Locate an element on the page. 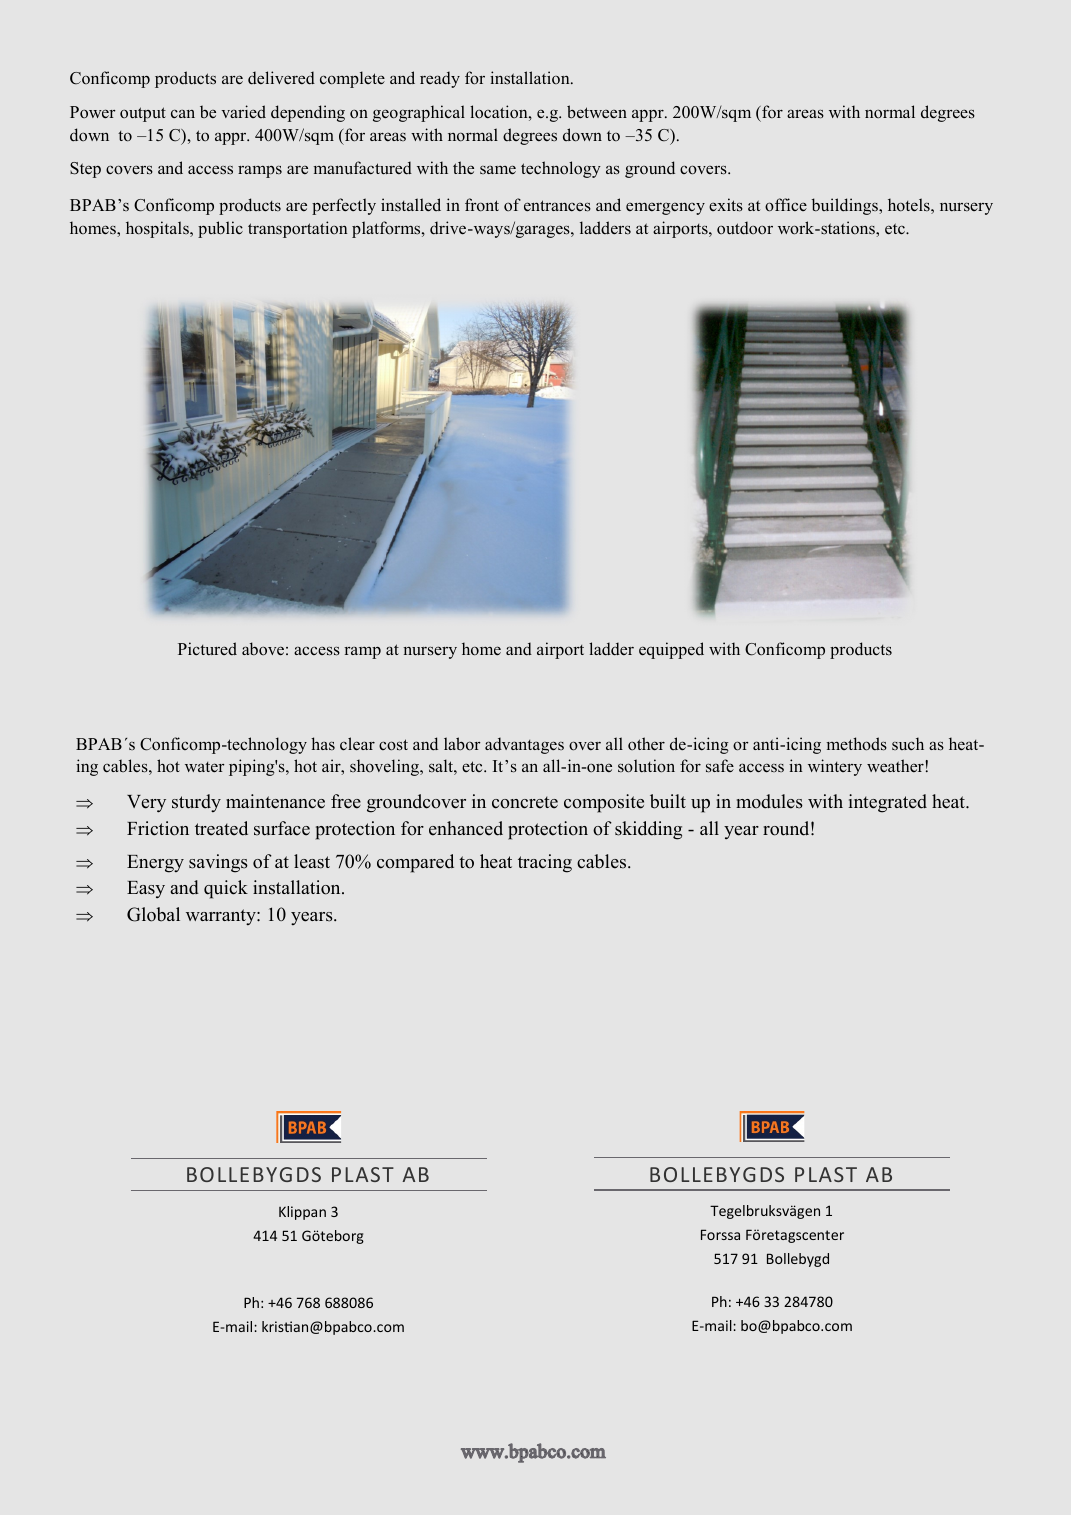  can is located at coordinates (183, 113).
